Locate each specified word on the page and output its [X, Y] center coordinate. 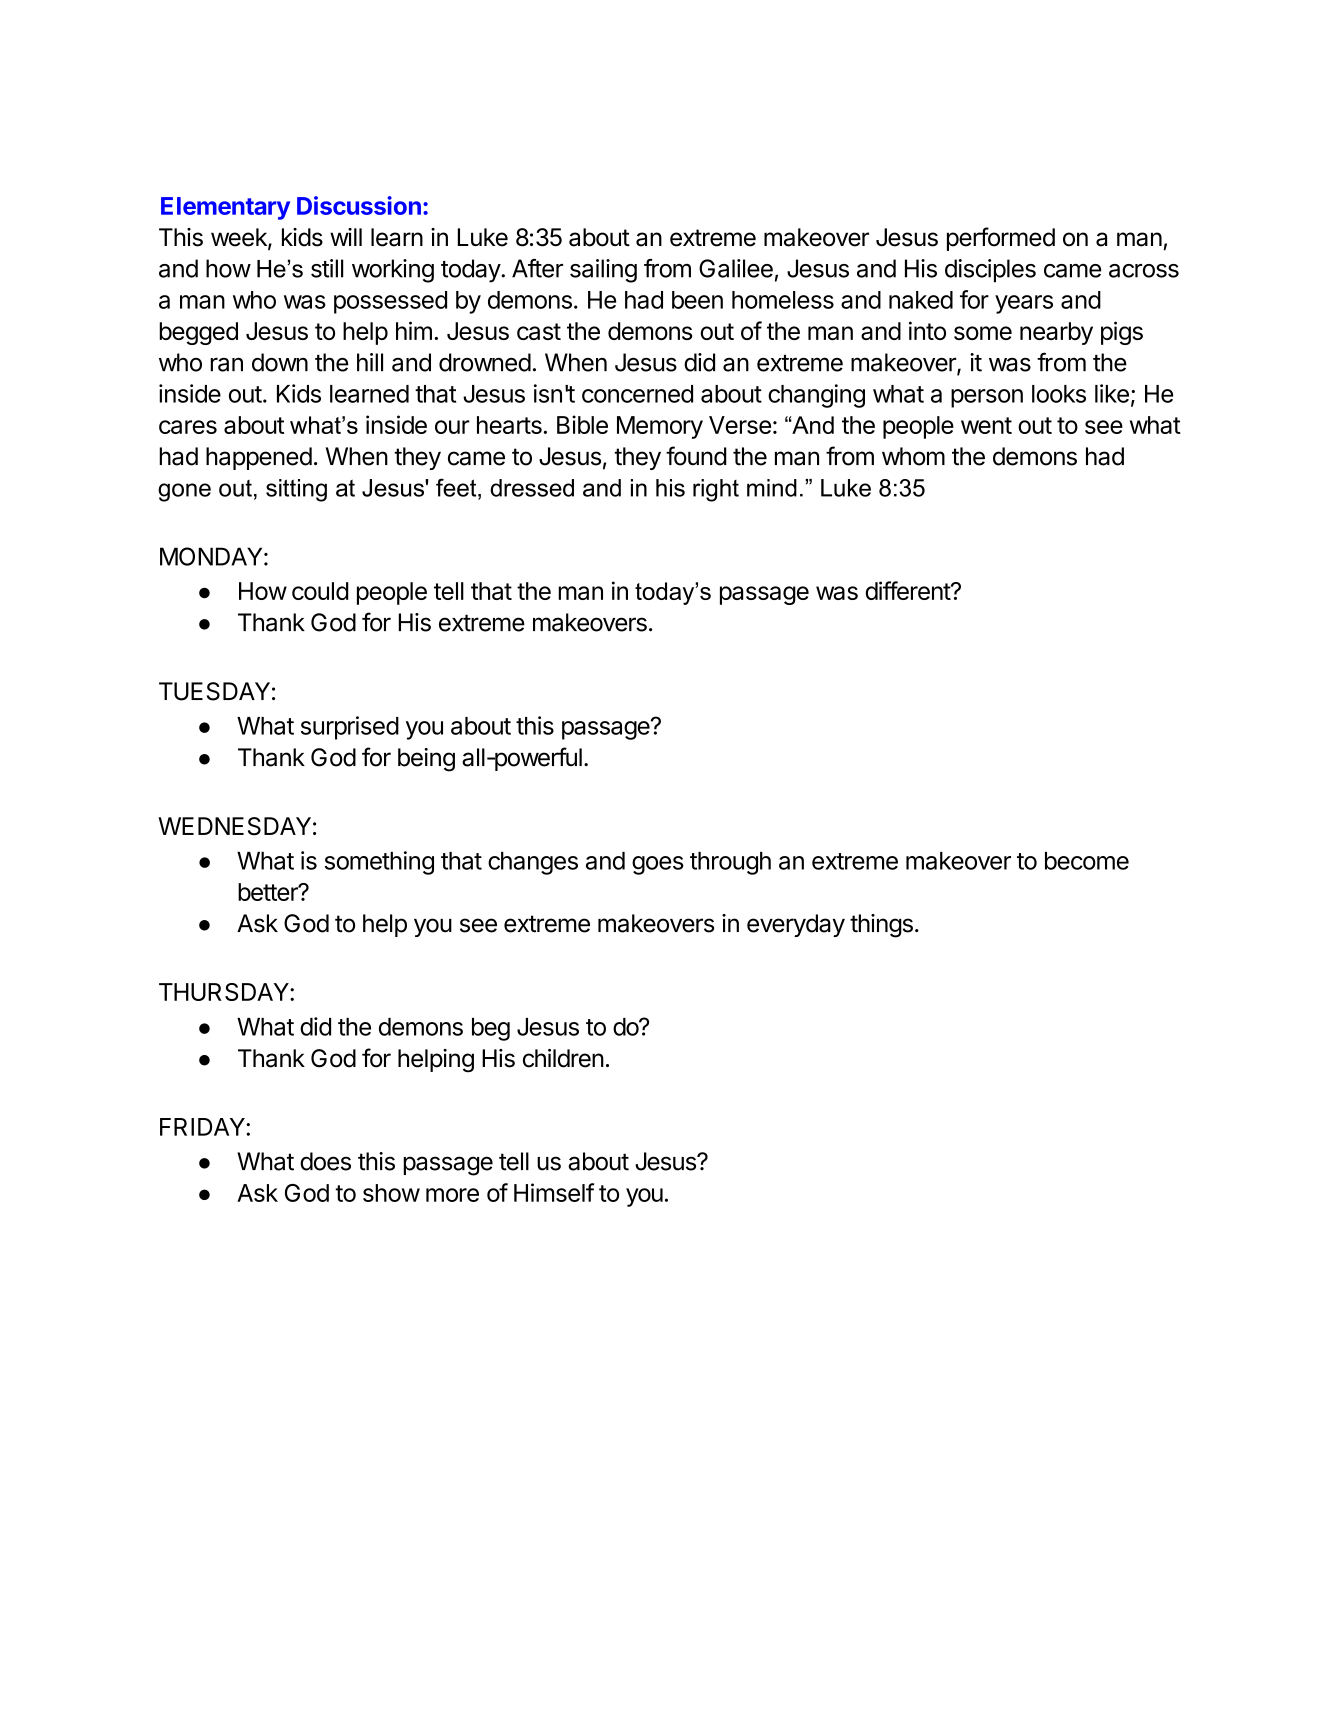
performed [1001, 239]
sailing [603, 271]
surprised [350, 728]
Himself [554, 1192]
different [909, 590]
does [325, 1161]
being [426, 760]
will [346, 237]
